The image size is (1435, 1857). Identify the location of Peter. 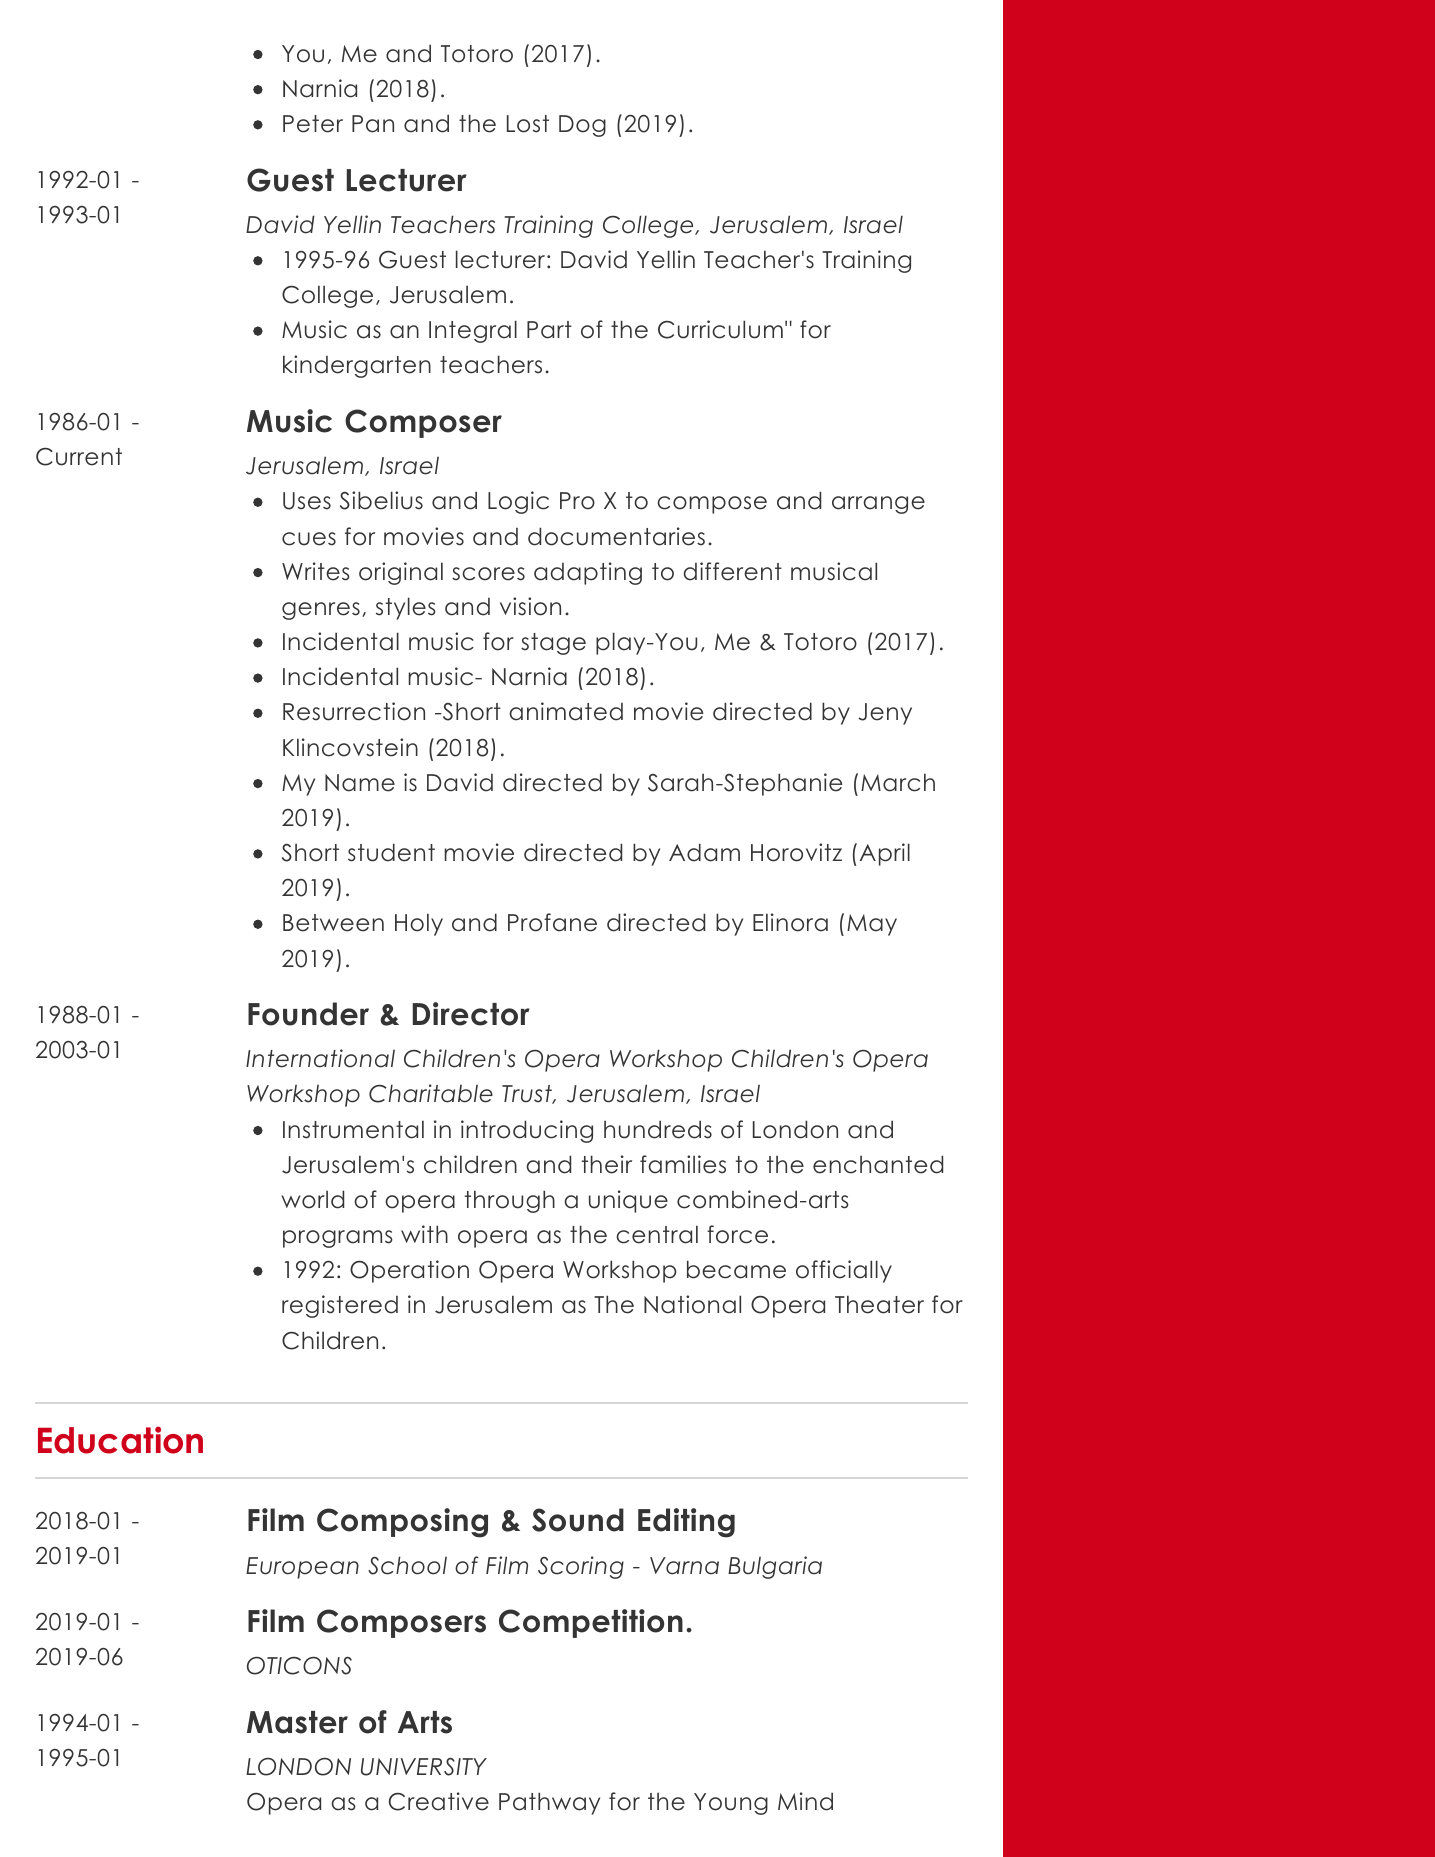
(313, 124).
